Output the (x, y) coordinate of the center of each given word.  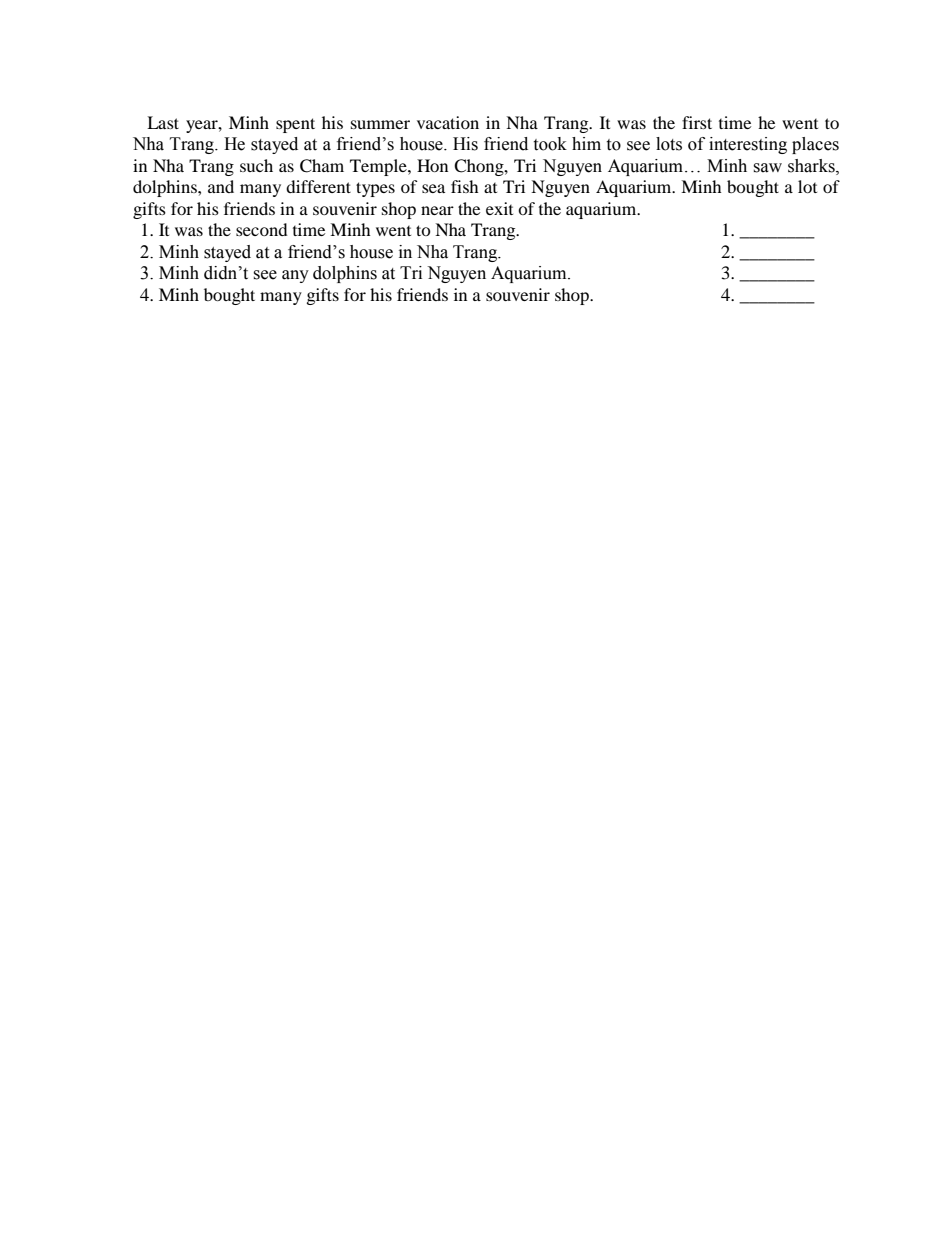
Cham (322, 166)
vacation (448, 122)
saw (767, 168)
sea (433, 188)
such (256, 165)
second (262, 229)
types (375, 189)
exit (499, 208)
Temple (379, 167)
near (437, 210)
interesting (748, 145)
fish (465, 186)
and (221, 186)
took (550, 144)
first (697, 122)
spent (295, 125)
